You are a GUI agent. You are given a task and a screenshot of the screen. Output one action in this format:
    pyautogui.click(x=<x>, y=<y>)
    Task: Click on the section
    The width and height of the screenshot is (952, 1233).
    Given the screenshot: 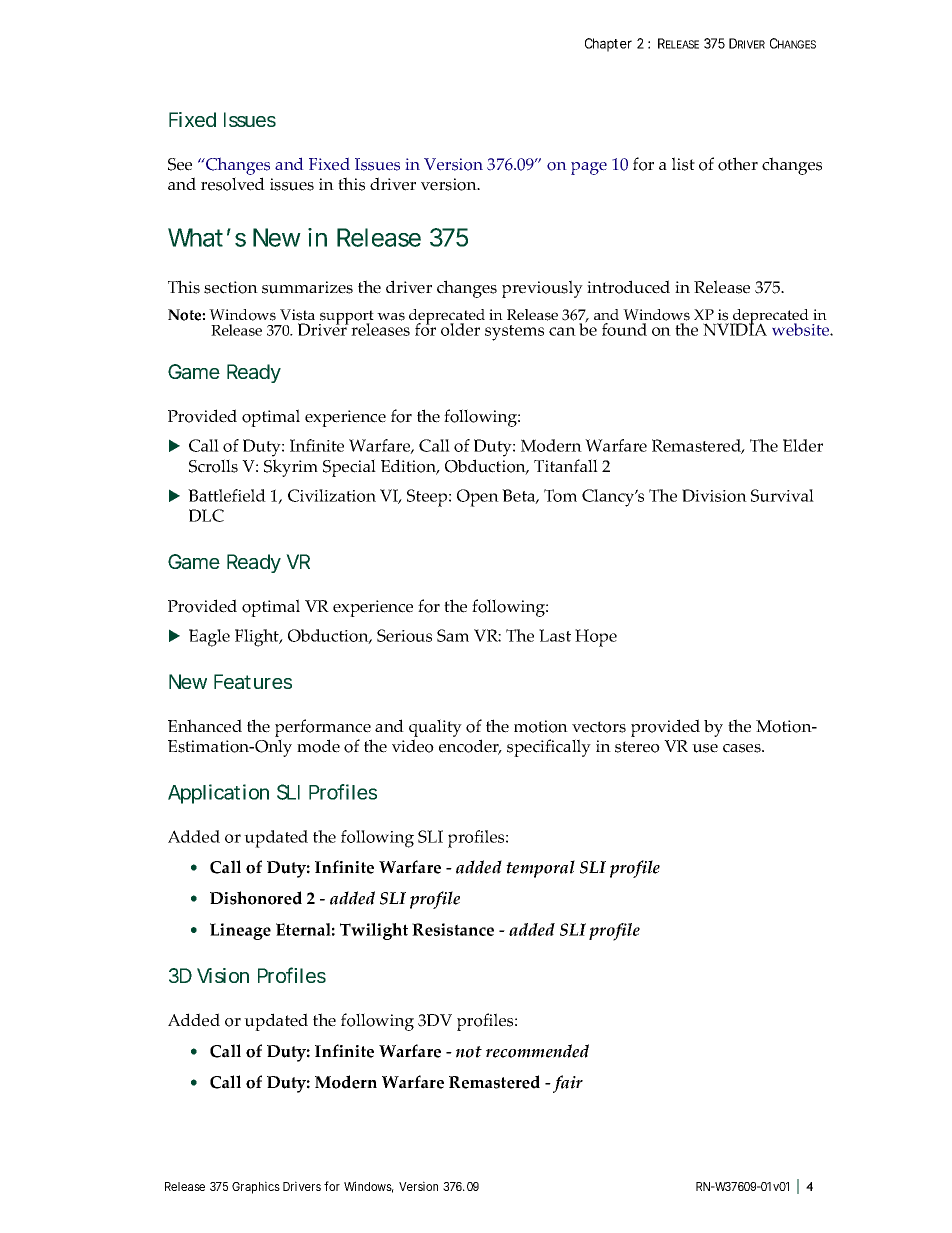 What is the action you would take?
    pyautogui.click(x=231, y=287)
